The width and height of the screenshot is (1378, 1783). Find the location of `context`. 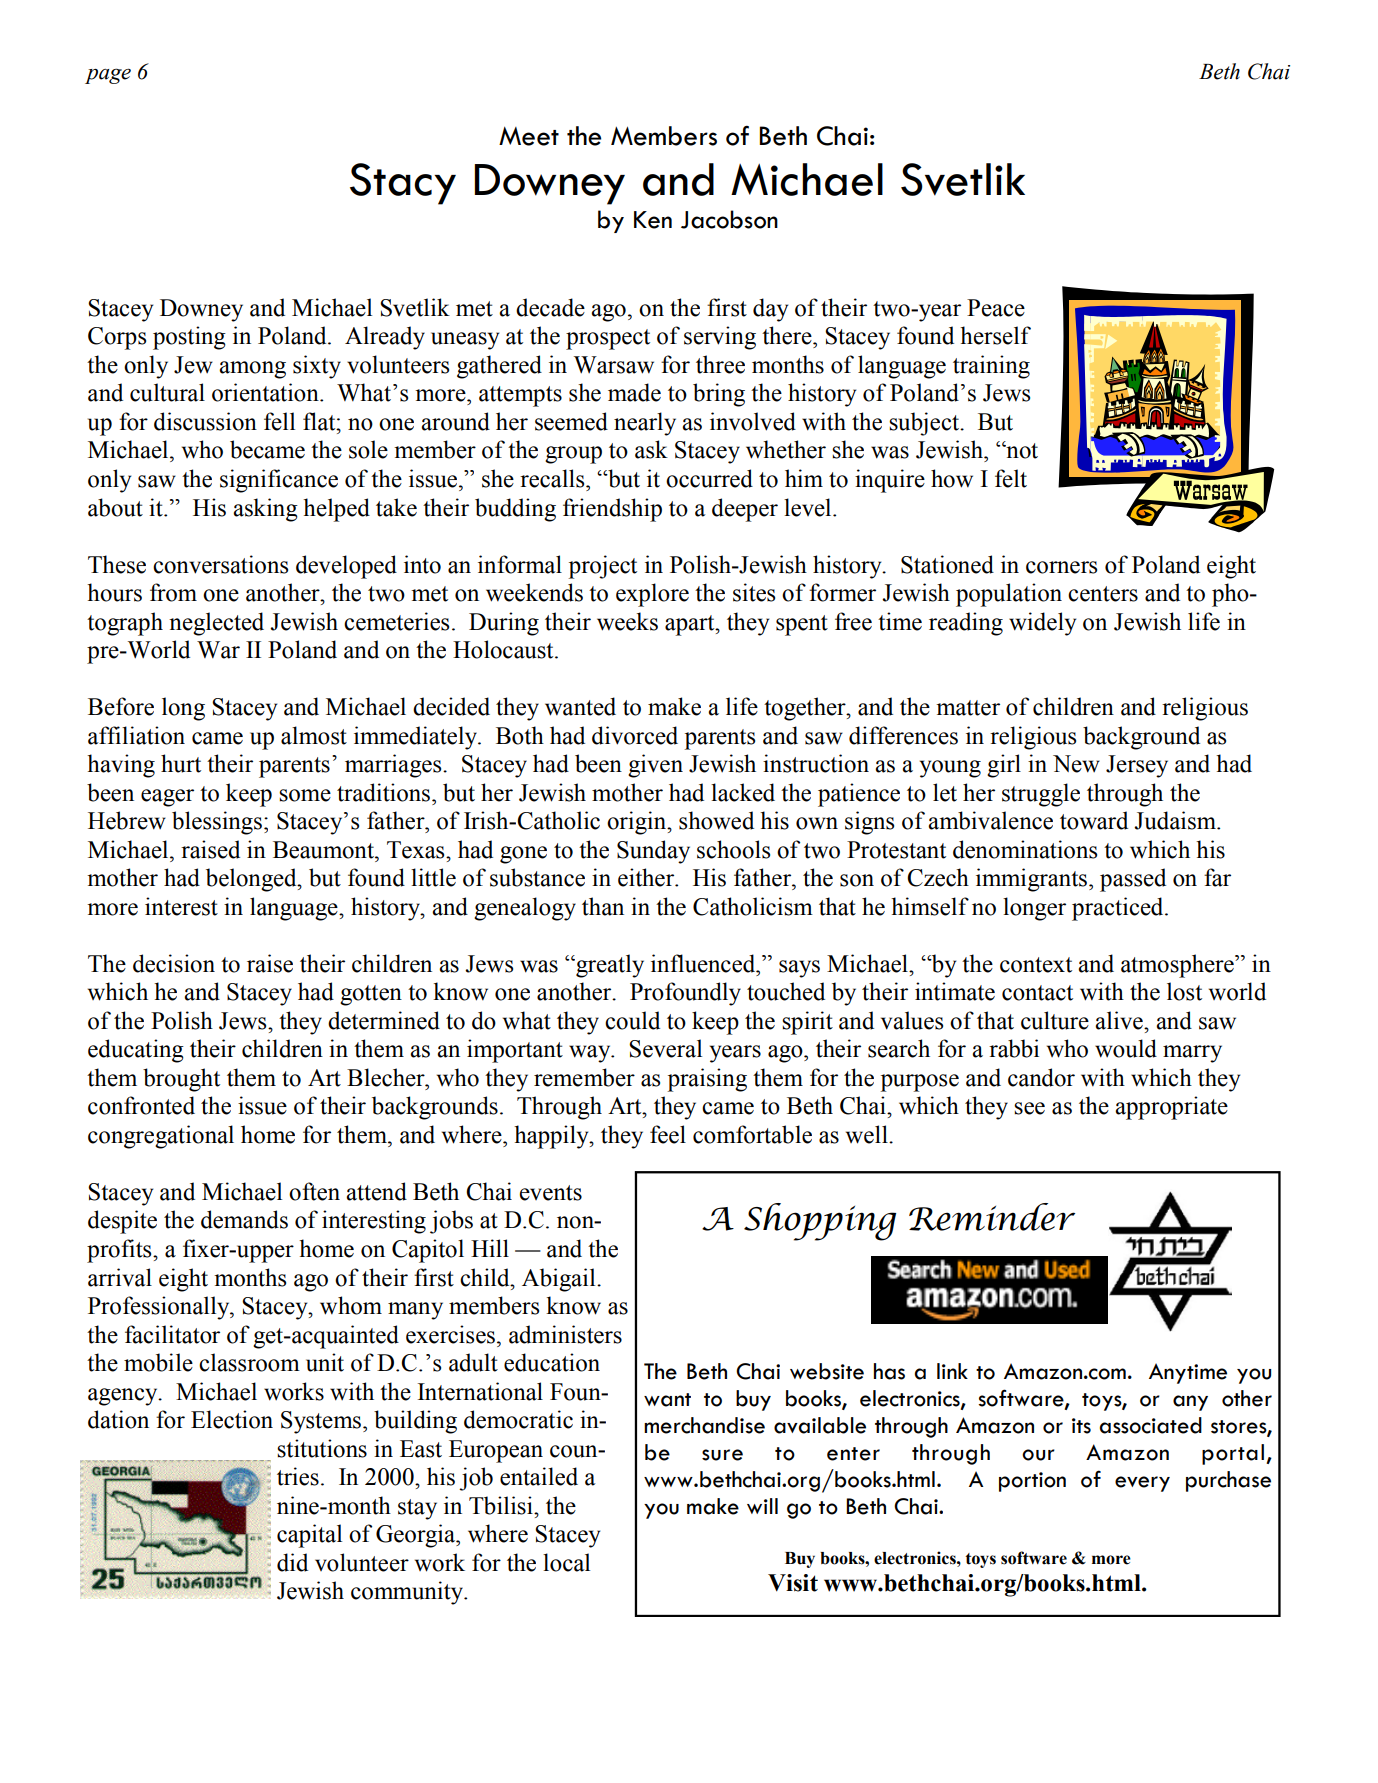

context is located at coordinates (1036, 965).
